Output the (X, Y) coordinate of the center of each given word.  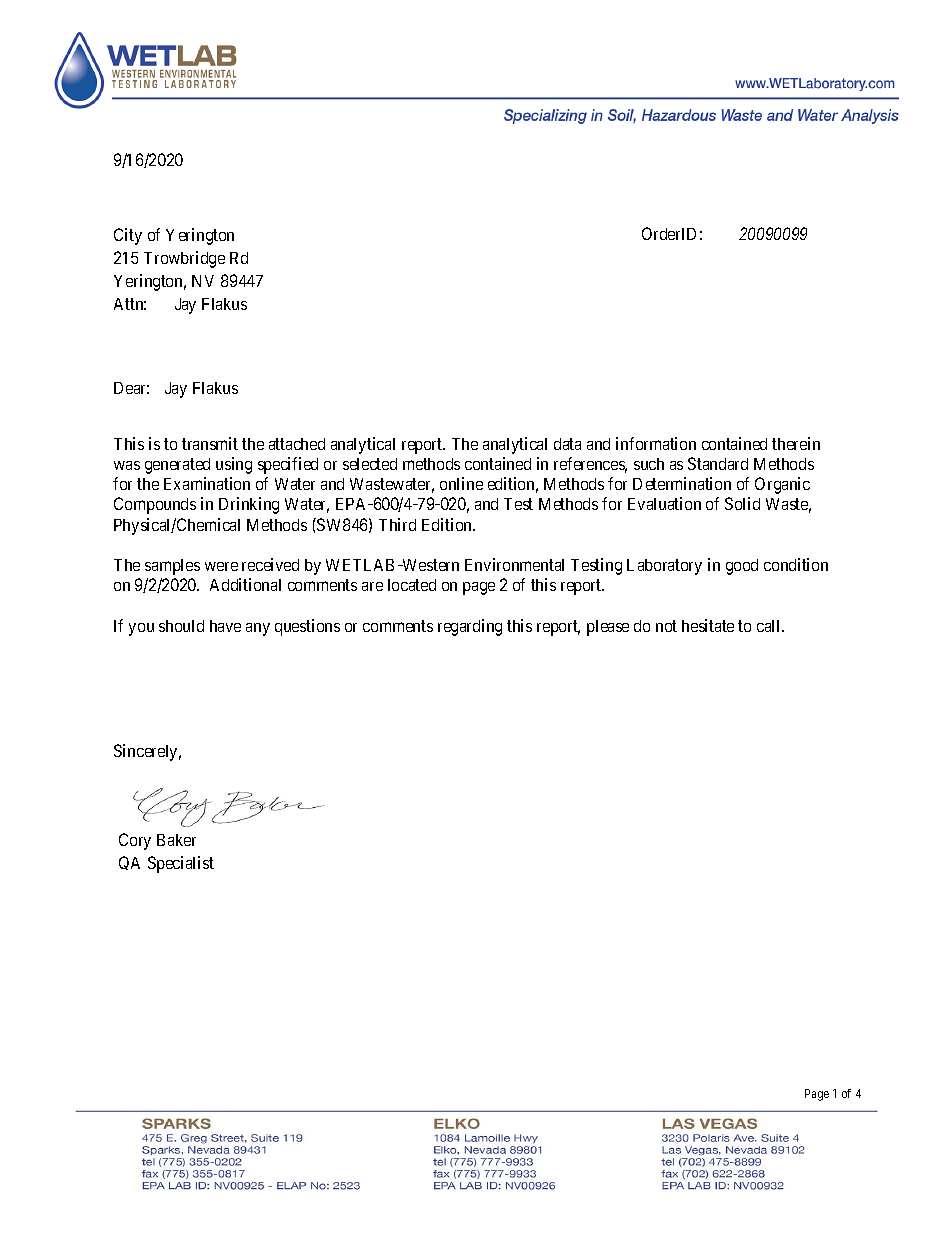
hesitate (708, 625)
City (128, 236)
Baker (176, 840)
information (656, 443)
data (567, 444)
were (221, 566)
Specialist (181, 864)
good (742, 567)
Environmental (514, 564)
